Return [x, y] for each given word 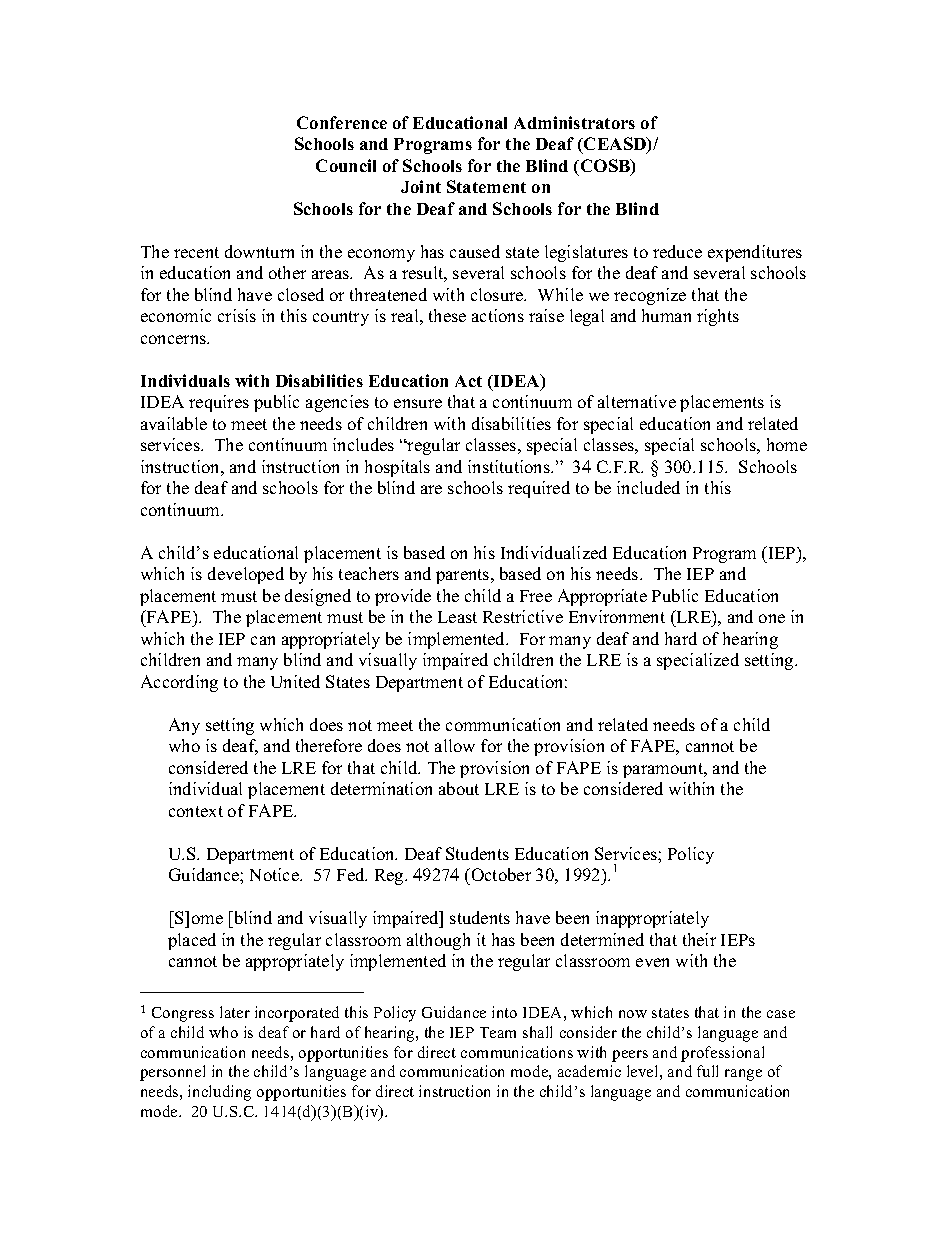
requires [219, 403]
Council [346, 165]
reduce [677, 251]
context [196, 811]
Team [498, 1032]
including [219, 1093]
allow [455, 745]
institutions [510, 466]
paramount [664, 770]
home [787, 444]
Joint [421, 186]
